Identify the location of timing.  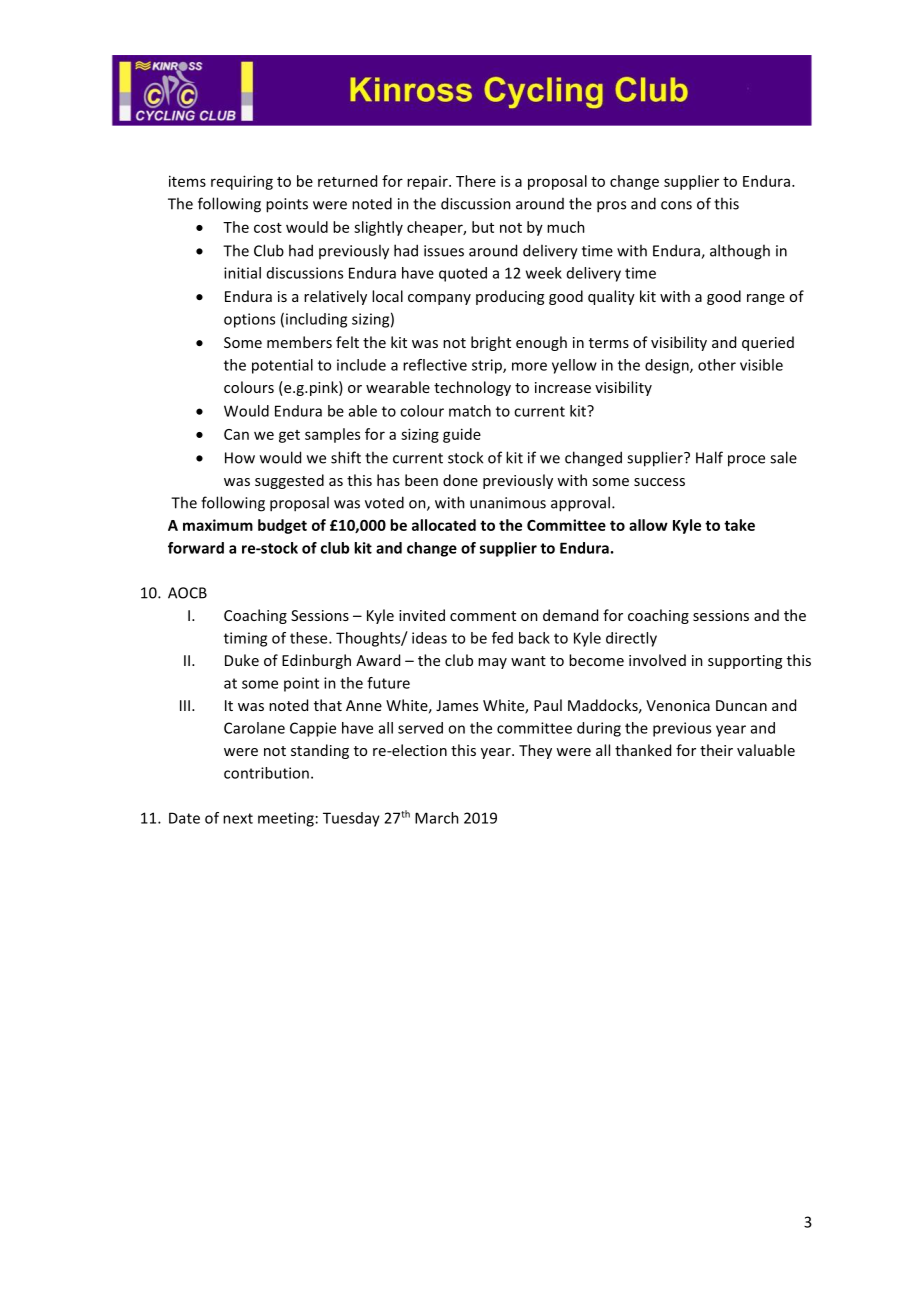
(245, 639).
